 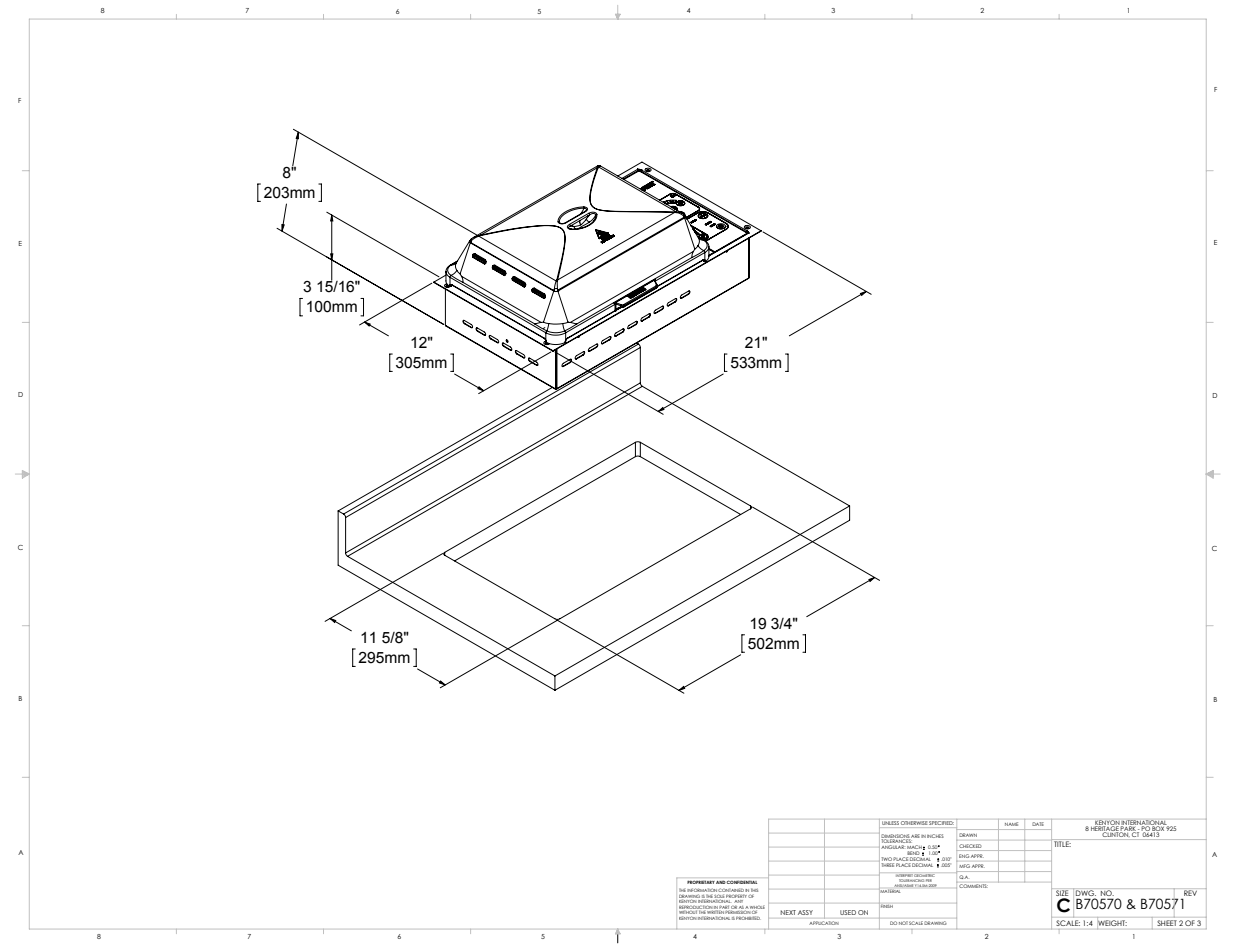 I want to click on DATE, so click(x=1038, y=824).
